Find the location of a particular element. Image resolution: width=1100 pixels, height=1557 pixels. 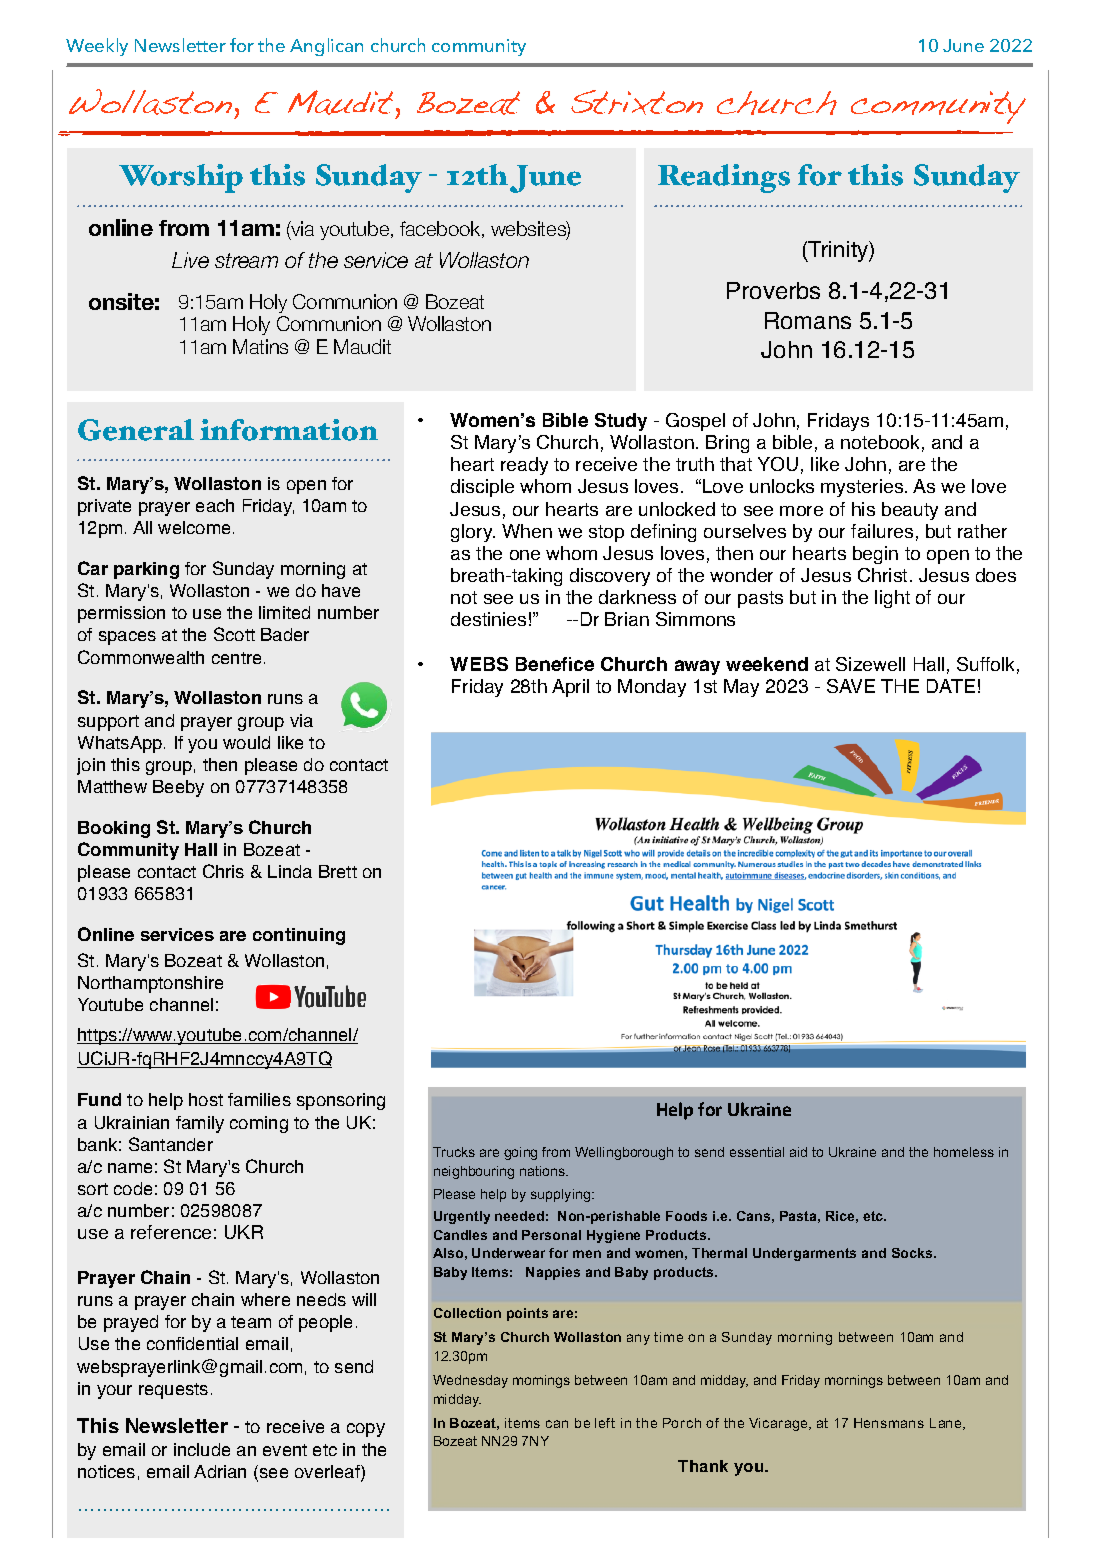

include is located at coordinates (202, 1449).
